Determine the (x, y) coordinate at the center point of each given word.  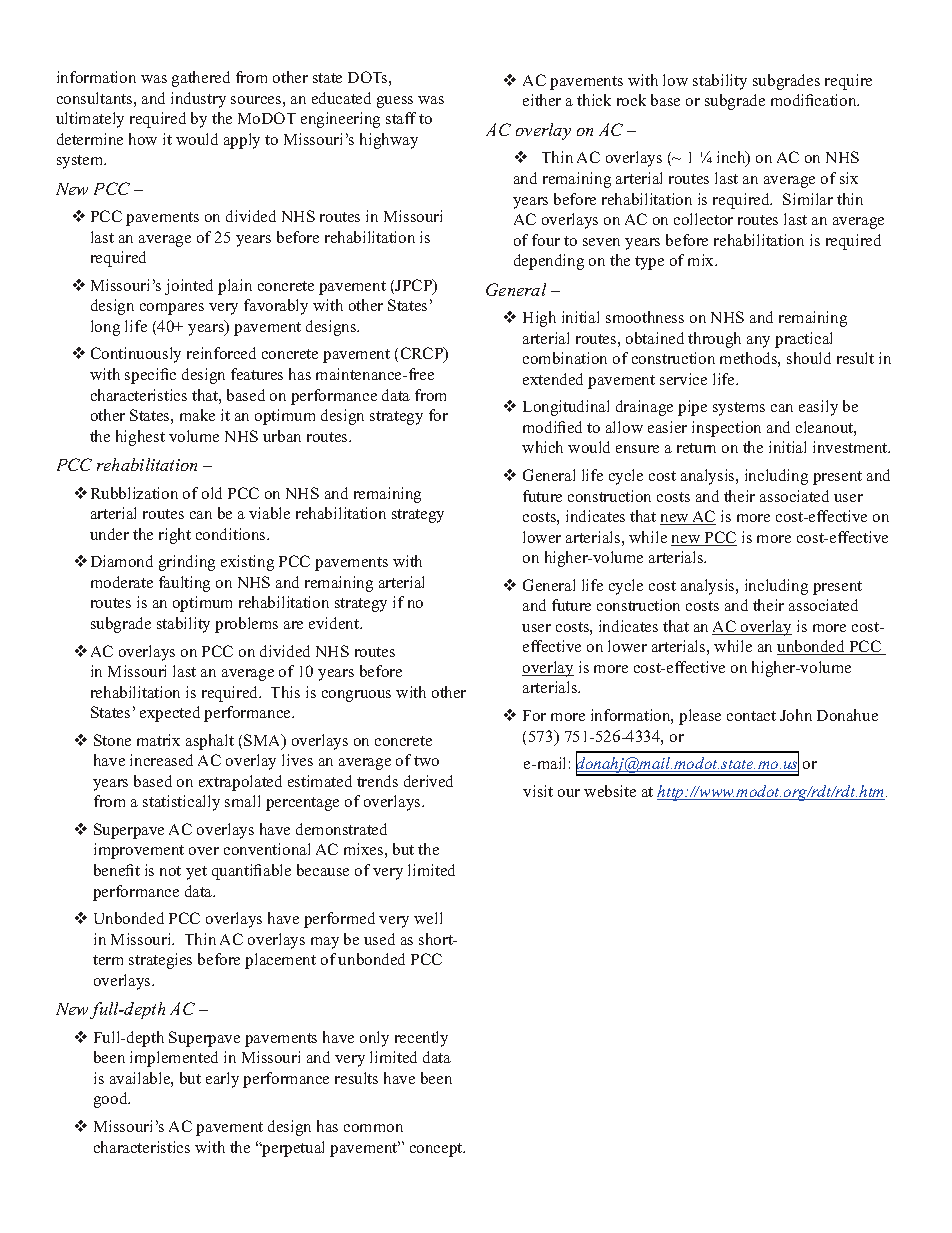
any (758, 342)
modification (815, 100)
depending (549, 262)
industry (198, 100)
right (175, 536)
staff (401, 118)
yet (196, 873)
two (426, 761)
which (542, 447)
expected (170, 714)
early (222, 1080)
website (610, 791)
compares (172, 309)
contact (751, 716)
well (428, 918)
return (696, 448)
